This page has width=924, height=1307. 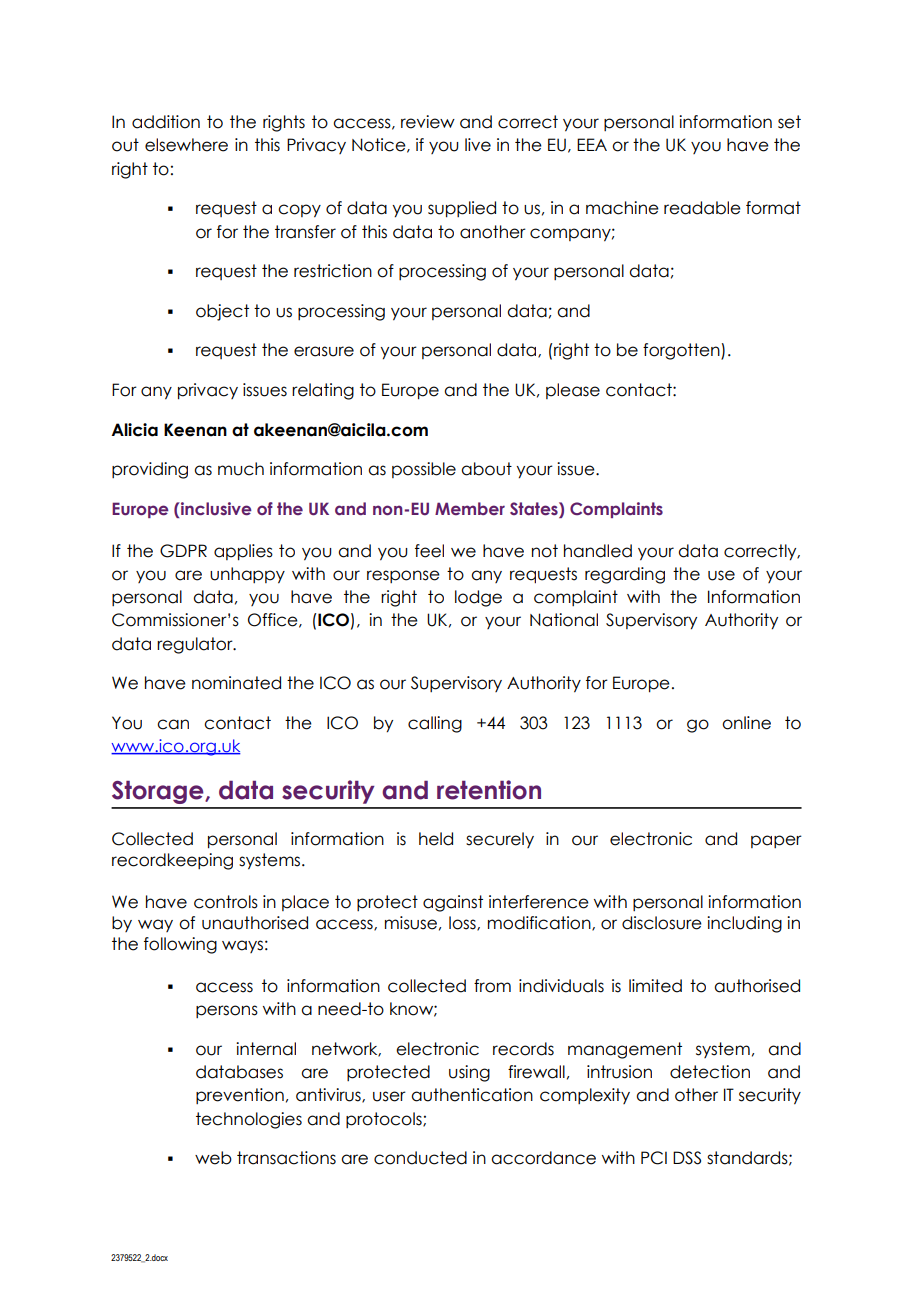 What do you see at coordinates (682, 351) in the page?
I see `forgotten` at bounding box center [682, 351].
